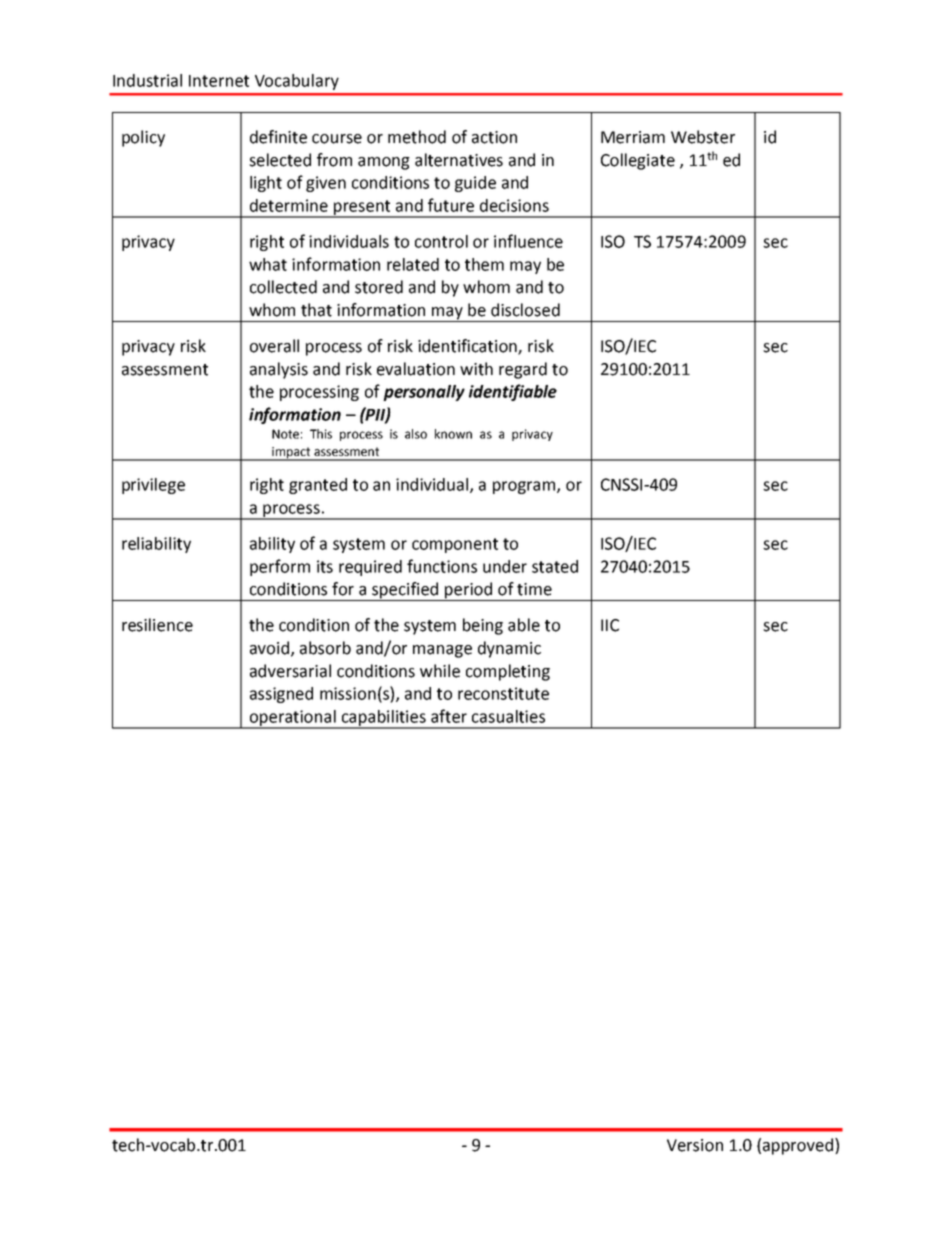  Describe the element at coordinates (703, 137) in the image. I see `Webster` at that location.
